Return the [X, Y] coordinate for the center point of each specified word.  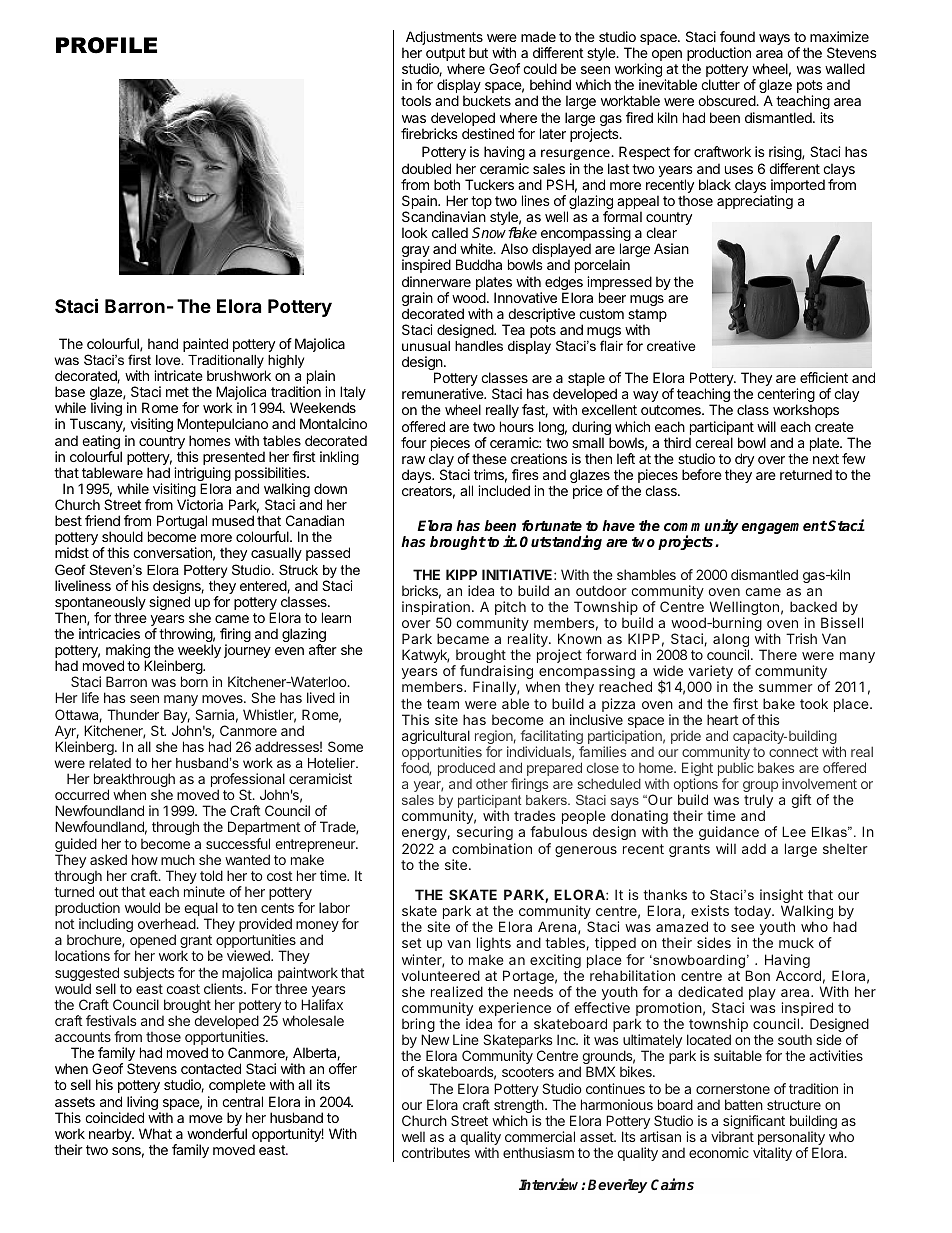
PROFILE [106, 45]
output [445, 56]
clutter [720, 84]
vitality [772, 1154]
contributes [436, 1152]
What [155, 1133]
